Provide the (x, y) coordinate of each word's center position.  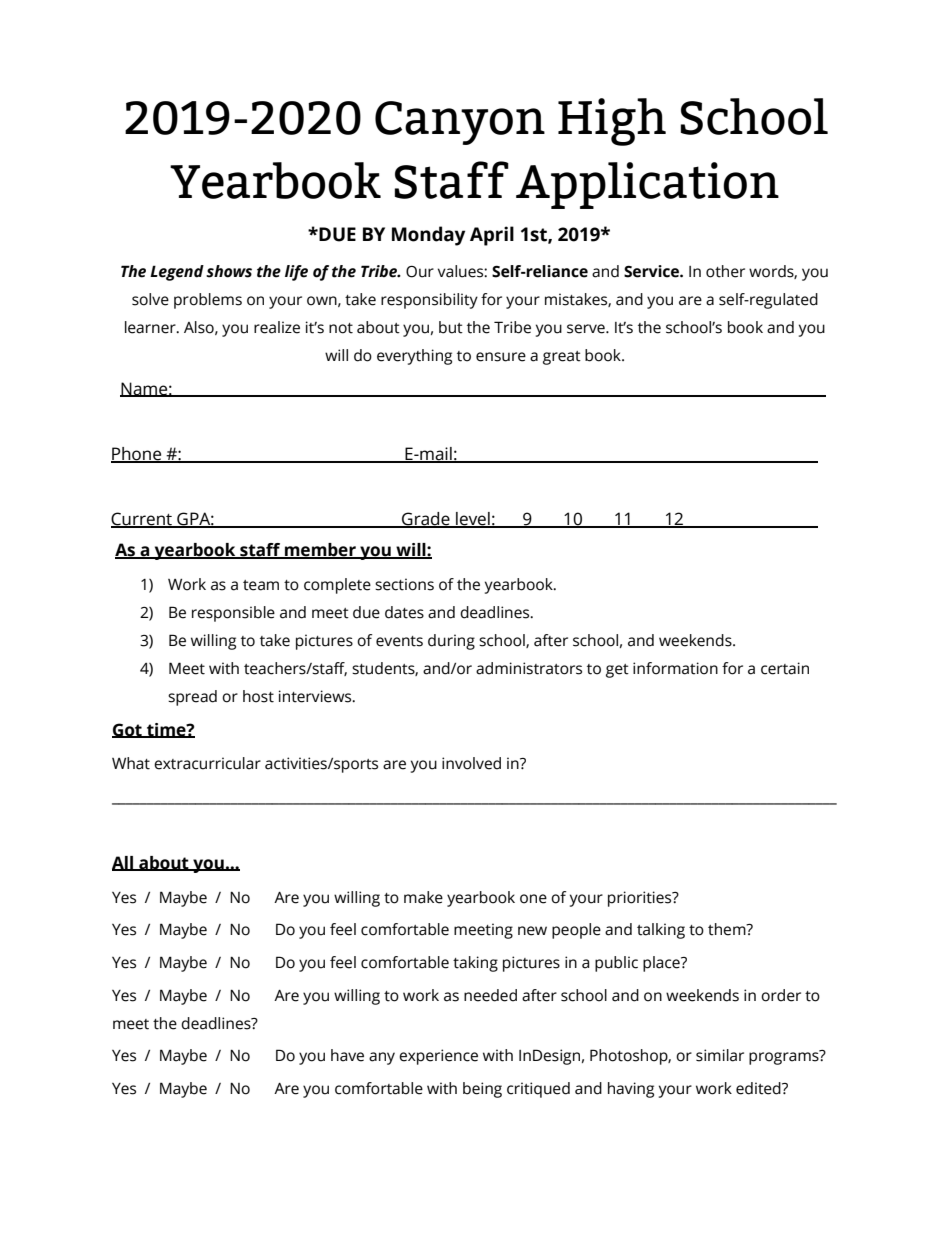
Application (647, 185)
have (347, 1055)
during (451, 642)
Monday (428, 236)
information (675, 668)
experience (438, 1057)
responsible (233, 614)
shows (229, 271)
